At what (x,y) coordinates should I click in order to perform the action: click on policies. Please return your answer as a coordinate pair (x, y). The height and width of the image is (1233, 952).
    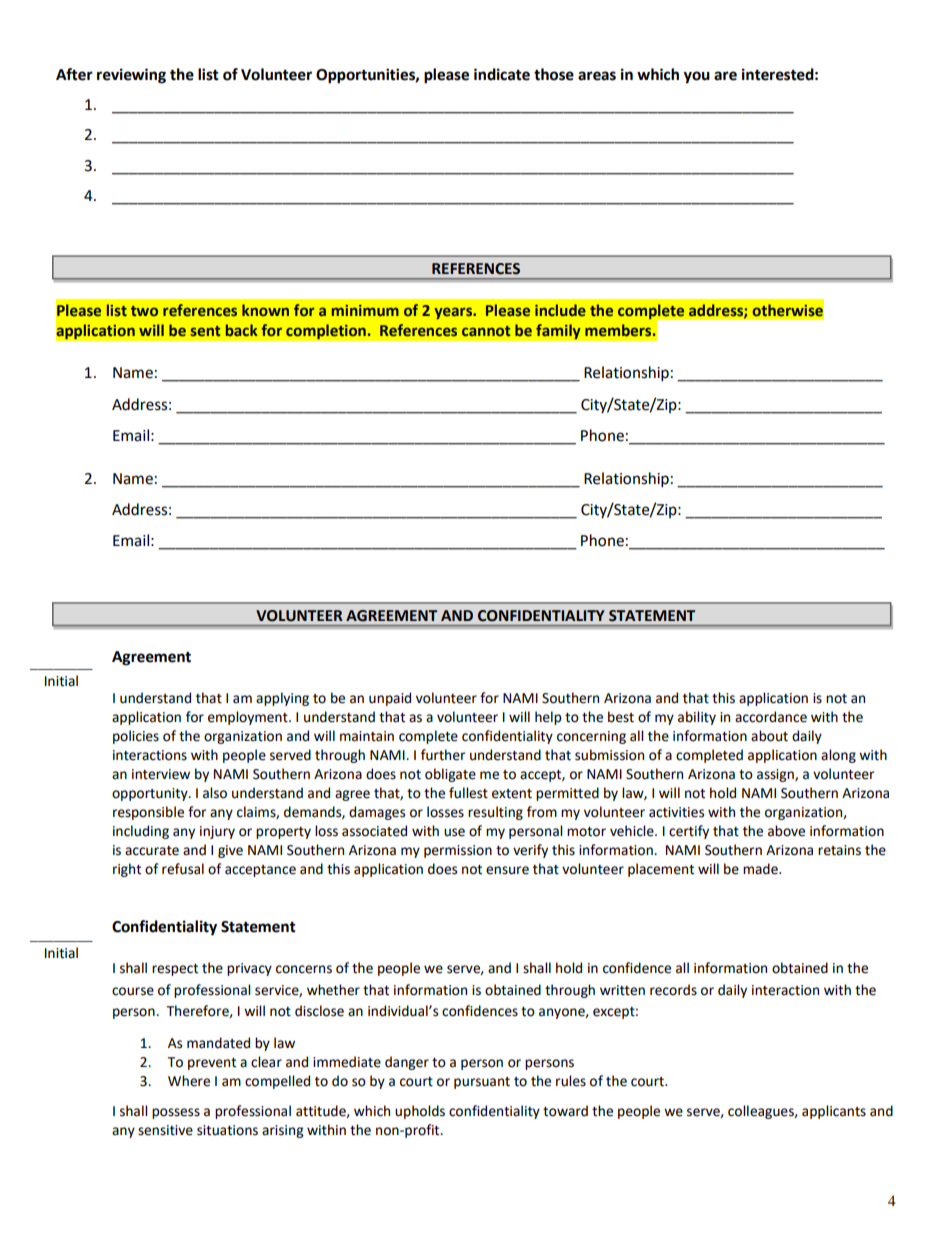
    Looking at the image, I should click on (136, 737).
